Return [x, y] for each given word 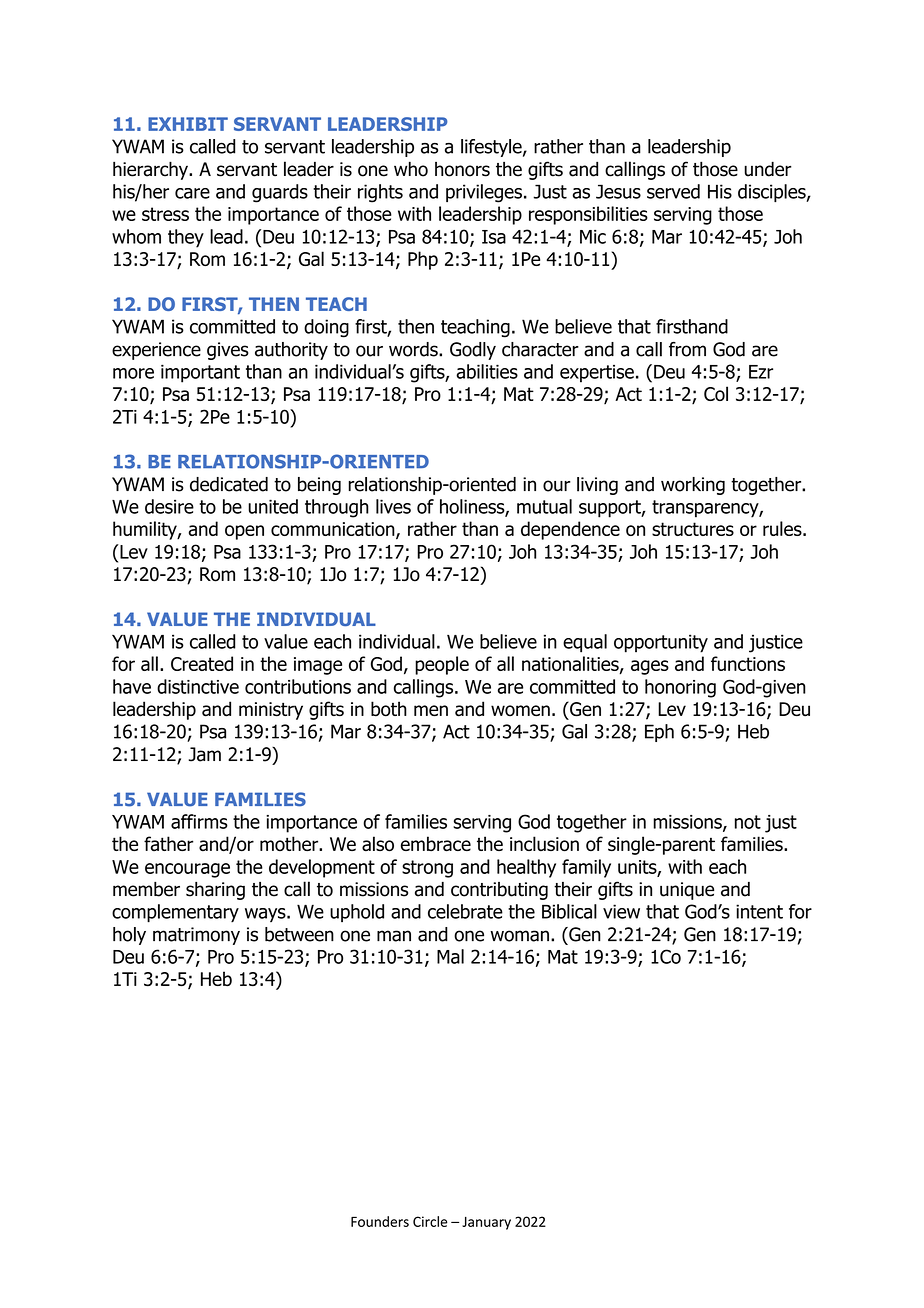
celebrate [465, 911]
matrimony [196, 936]
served [673, 191]
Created [202, 663]
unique [687, 891]
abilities [487, 371]
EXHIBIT [188, 124]
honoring [680, 688]
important [200, 373]
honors [462, 169]
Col [716, 393]
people [442, 665]
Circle [430, 1221]
